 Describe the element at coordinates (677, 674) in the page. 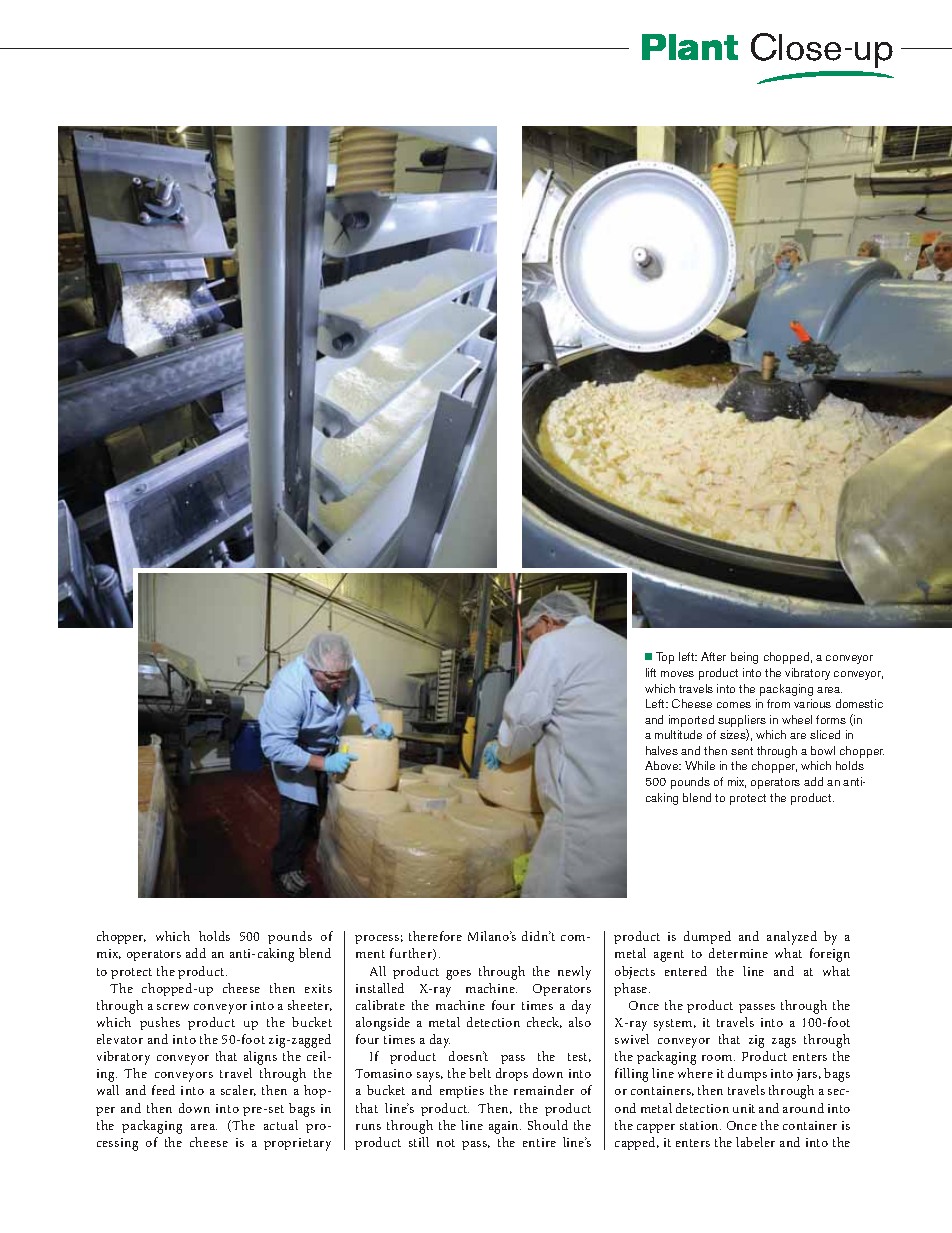

I see `moves` at that location.
